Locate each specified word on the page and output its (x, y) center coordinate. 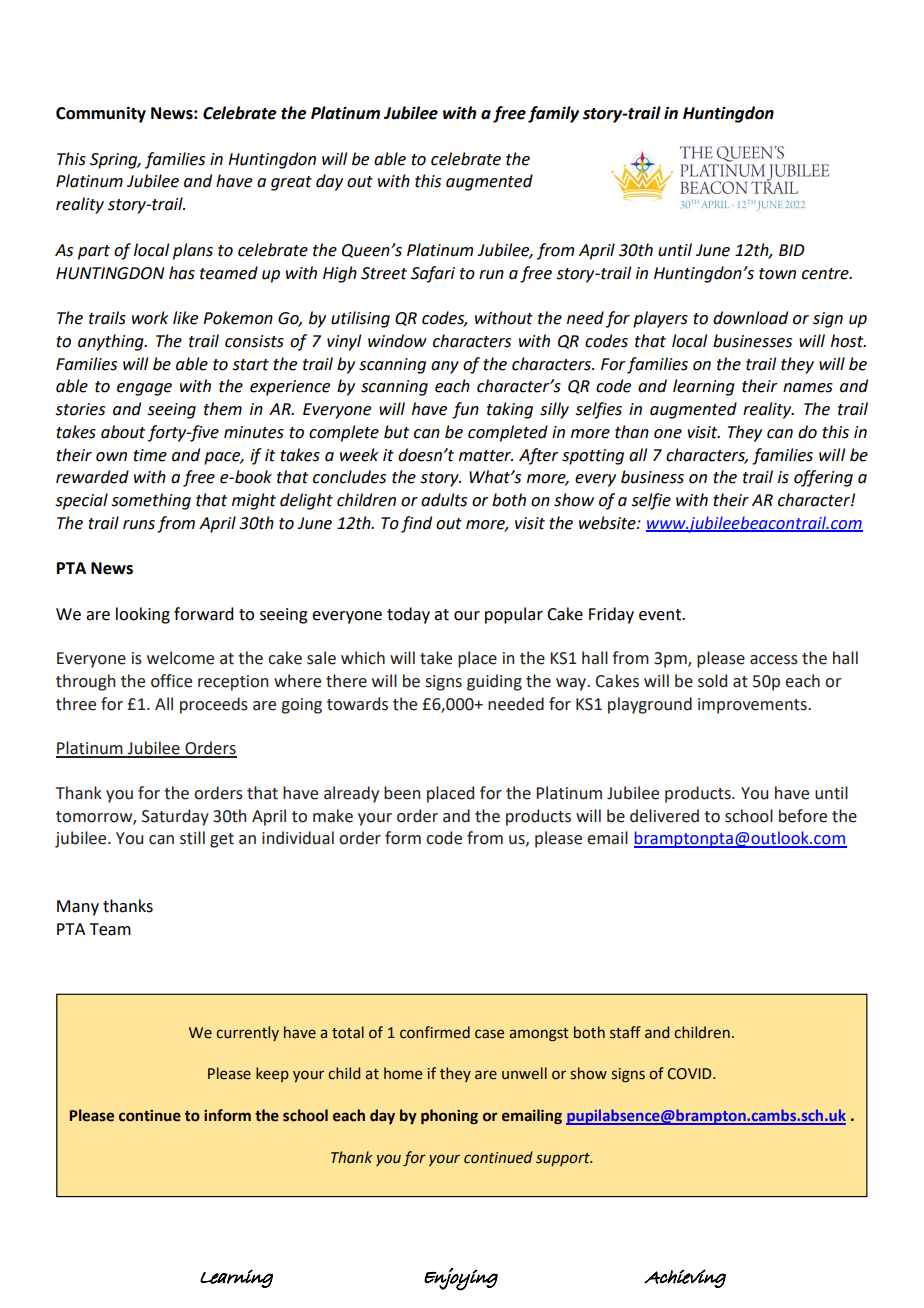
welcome (180, 658)
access (774, 660)
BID (792, 250)
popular (514, 615)
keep (272, 1074)
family (553, 114)
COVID (691, 1074)
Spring (115, 161)
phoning (449, 1117)
